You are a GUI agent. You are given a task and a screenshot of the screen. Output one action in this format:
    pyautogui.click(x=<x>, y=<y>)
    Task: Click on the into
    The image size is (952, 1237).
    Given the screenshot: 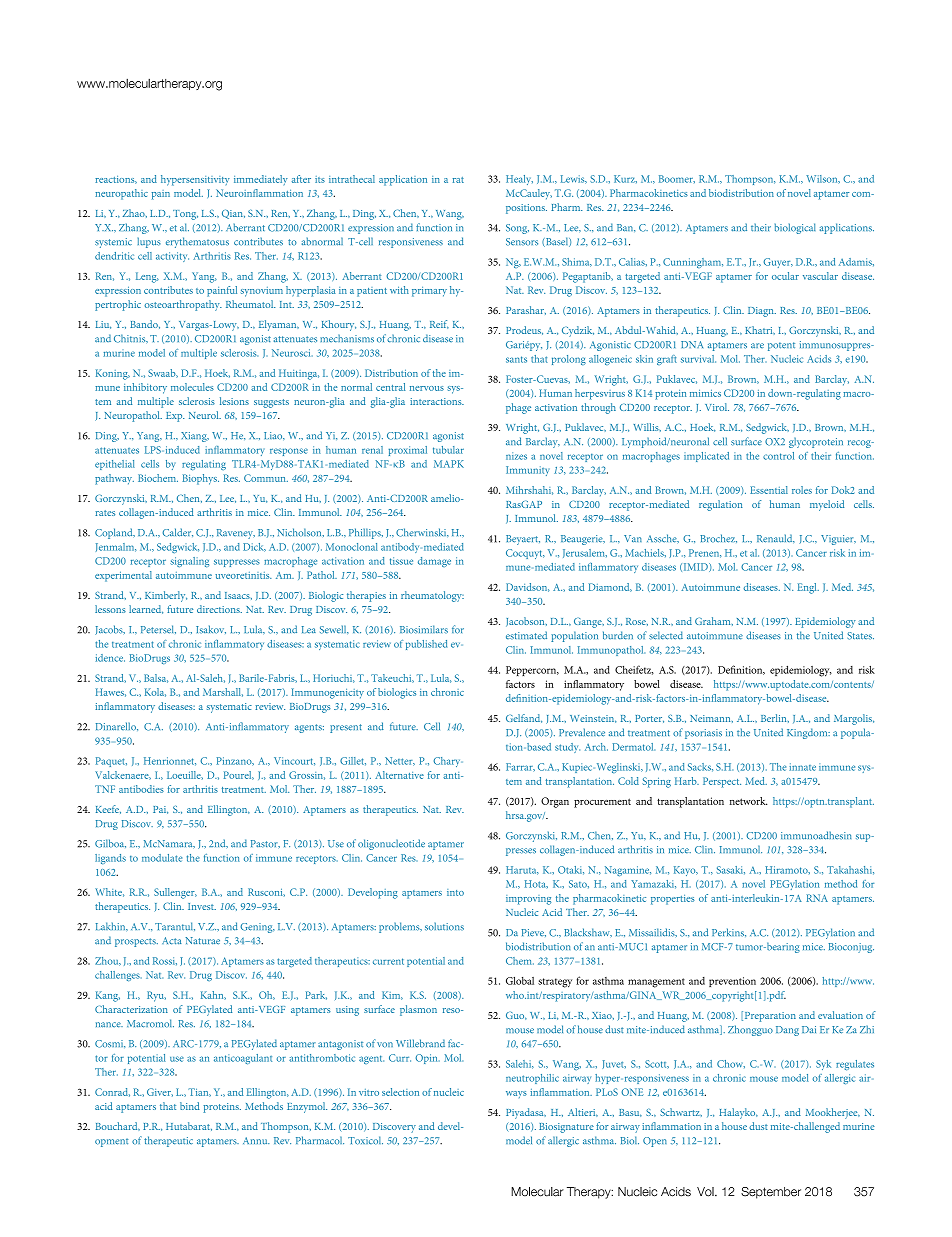 What is the action you would take?
    pyautogui.click(x=455, y=892)
